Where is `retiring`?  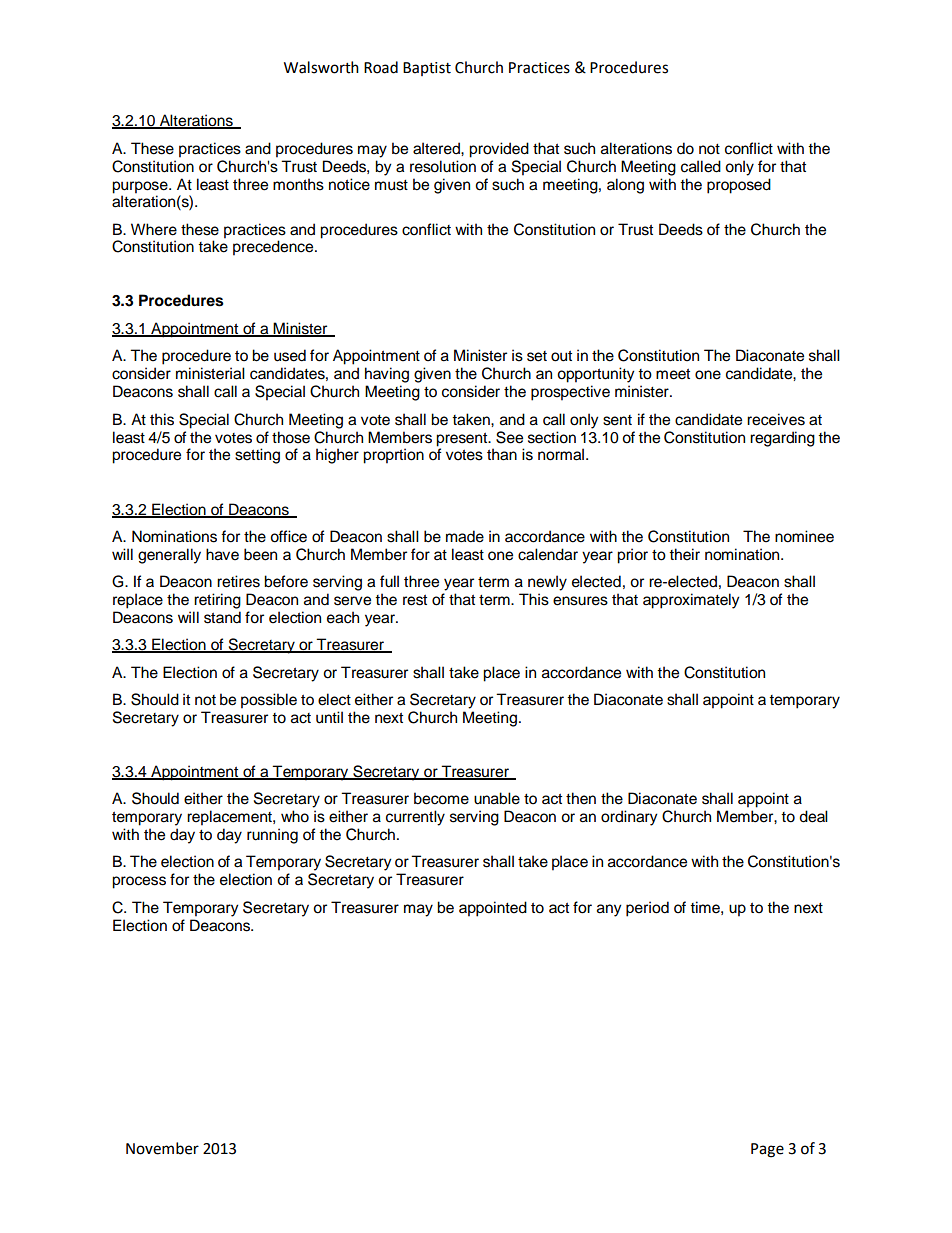 retiring is located at coordinates (217, 601).
